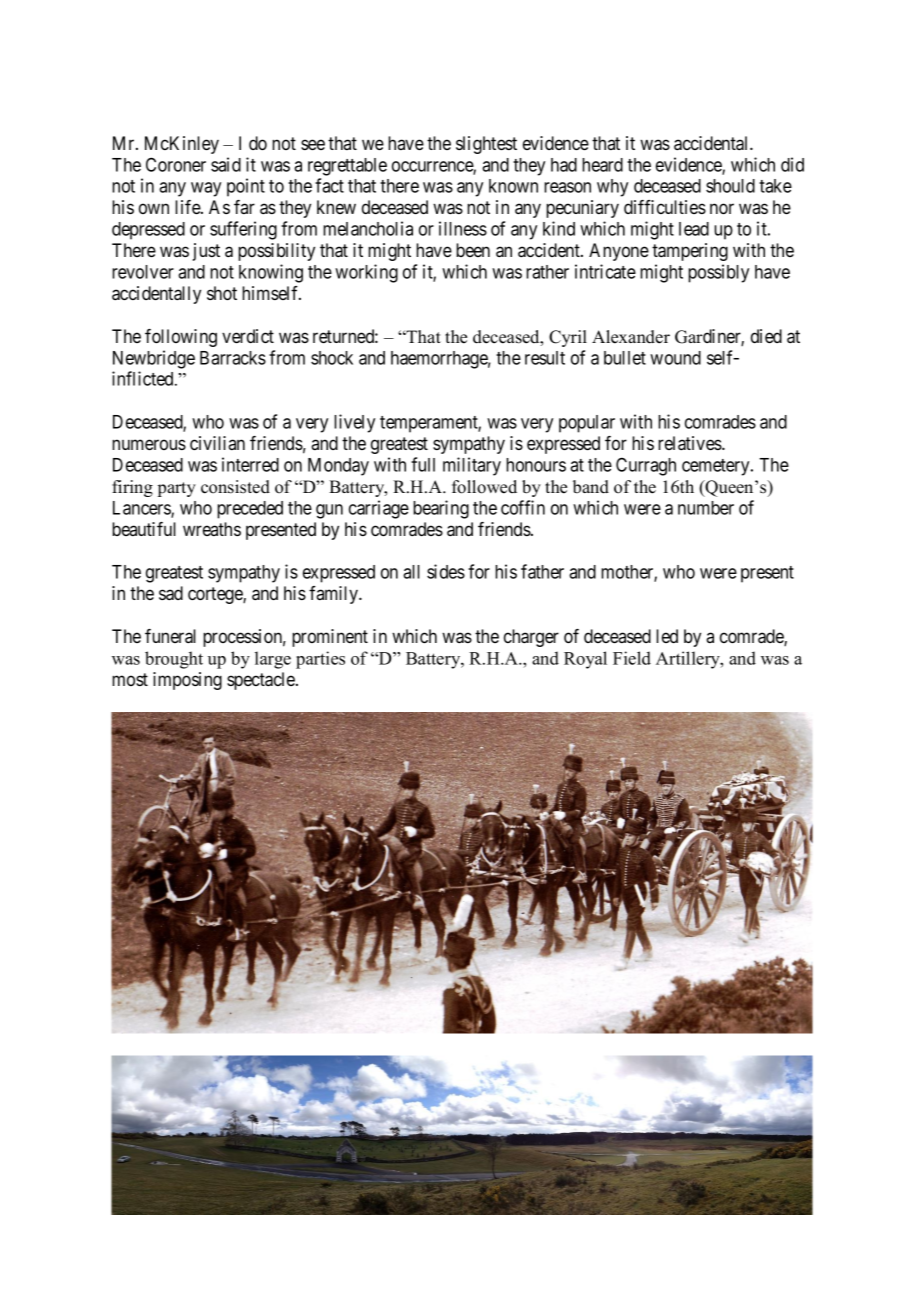 The image size is (924, 1308). What do you see at coordinates (472, 466) in the image?
I see `military` at bounding box center [472, 466].
